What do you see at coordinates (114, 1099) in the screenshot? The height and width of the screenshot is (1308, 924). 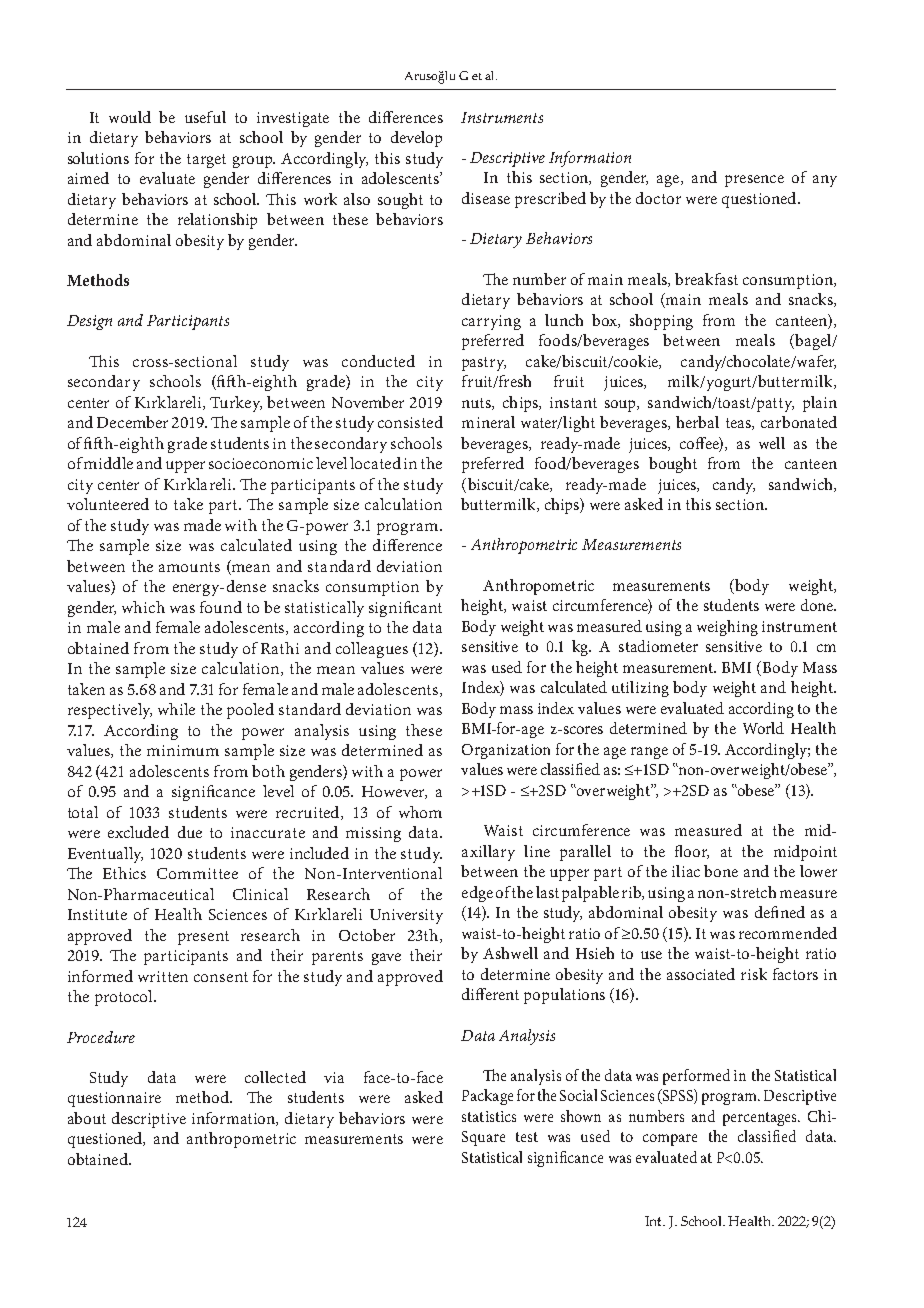 I see `questionnaire` at bounding box center [114, 1099].
